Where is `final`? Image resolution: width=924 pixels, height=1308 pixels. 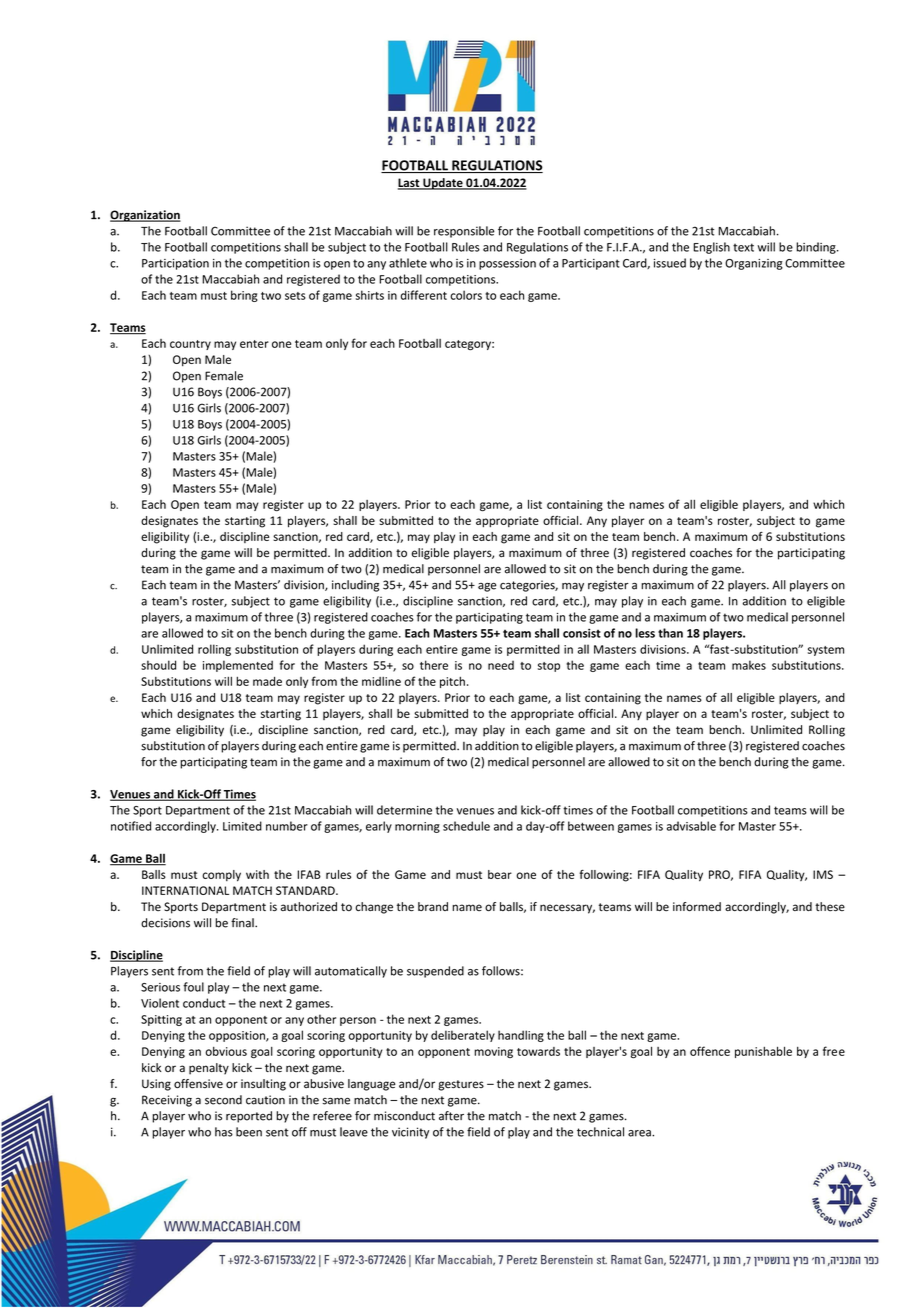
final is located at coordinates (243, 923).
